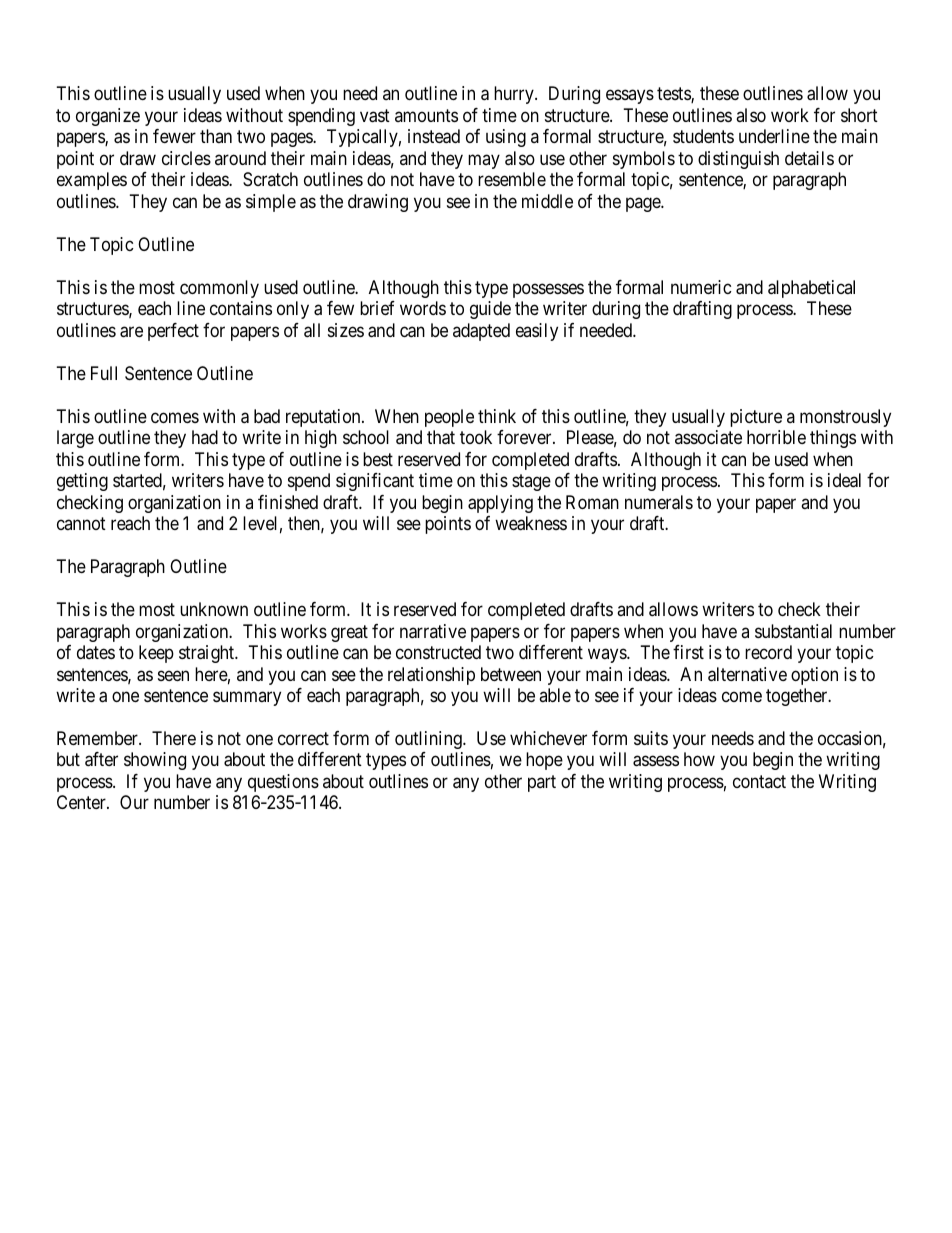  What do you see at coordinates (205, 437) in the document?
I see `had` at bounding box center [205, 437].
